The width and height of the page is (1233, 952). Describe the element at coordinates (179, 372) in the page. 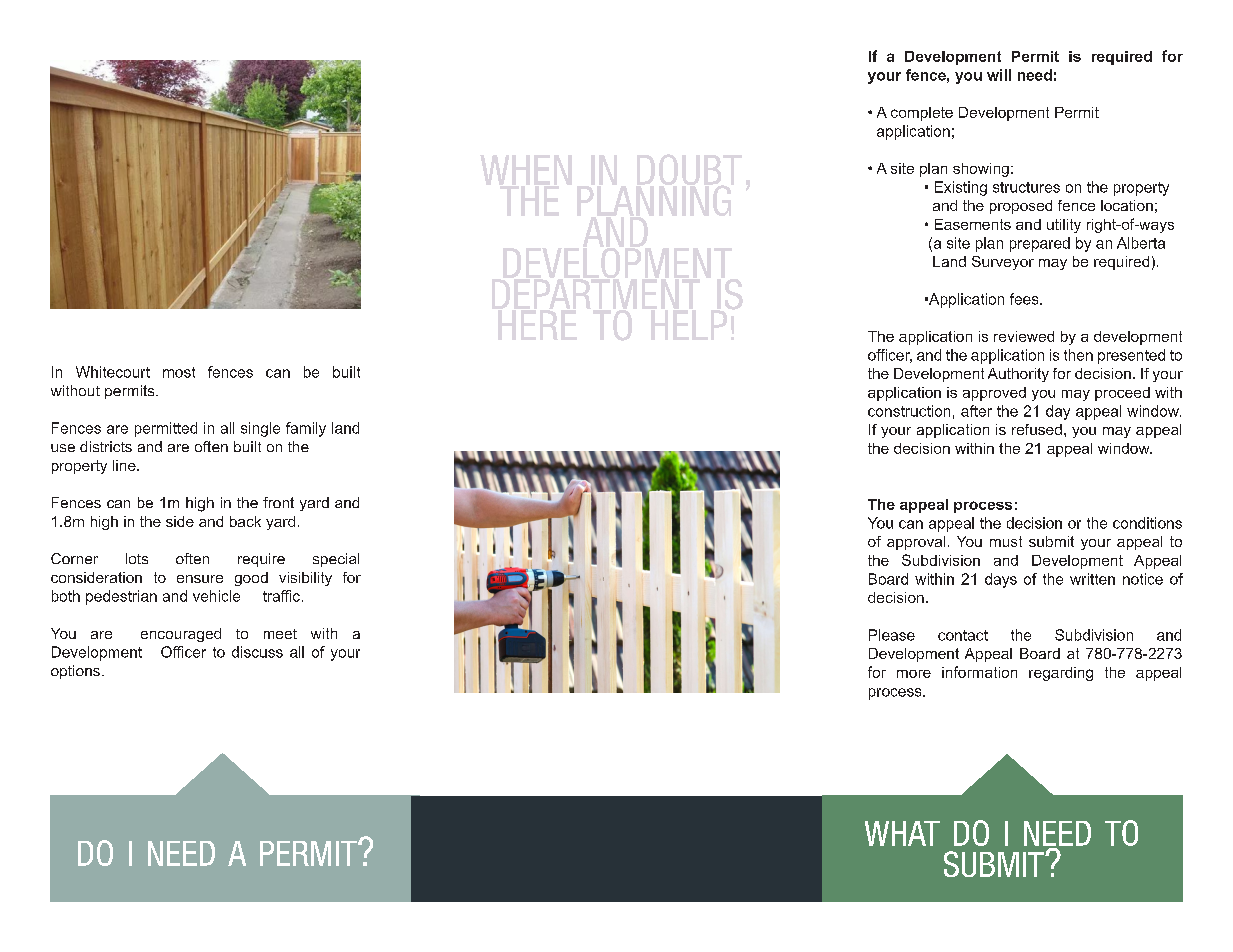

I see `most` at that location.
